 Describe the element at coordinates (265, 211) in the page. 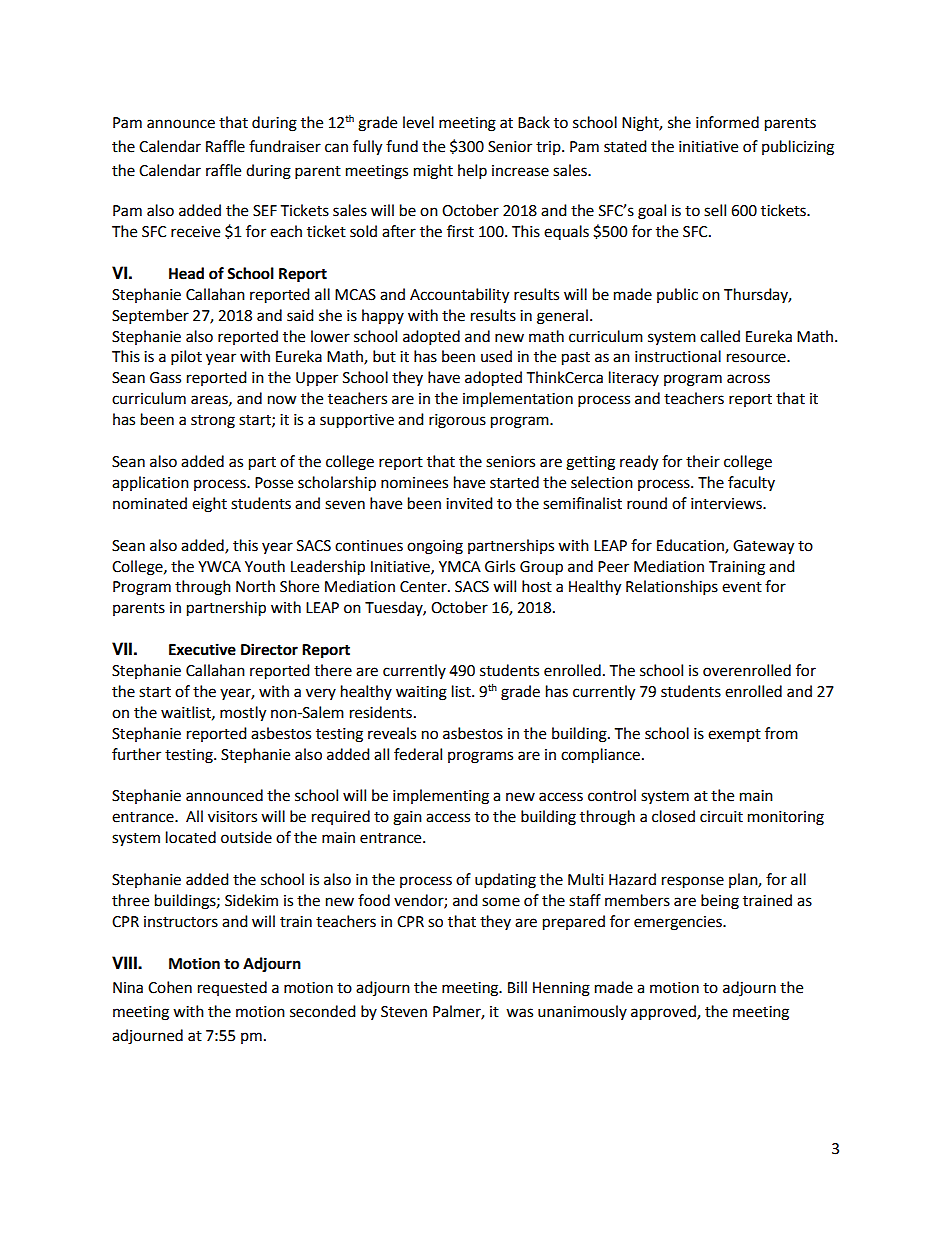

I see `SEF` at that location.
